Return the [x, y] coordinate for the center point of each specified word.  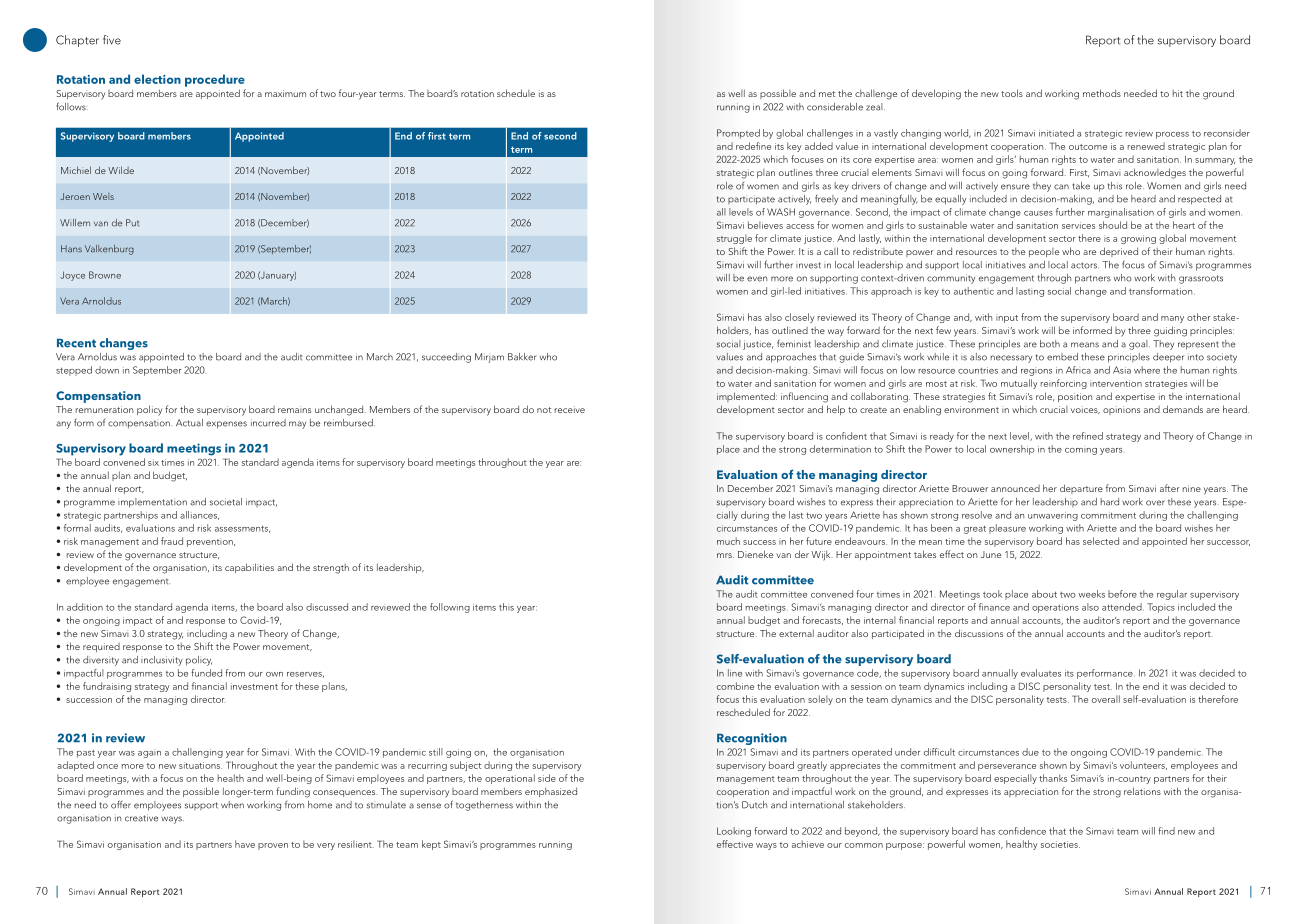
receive [570, 409]
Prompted [738, 134]
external [796, 633]
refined [1088, 436]
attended [1123, 607]
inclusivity [162, 661]
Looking [734, 832]
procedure [215, 80]
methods [1102, 93]
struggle [734, 239]
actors [1085, 265]
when [232, 805]
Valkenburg [109, 250]
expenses [226, 425]
